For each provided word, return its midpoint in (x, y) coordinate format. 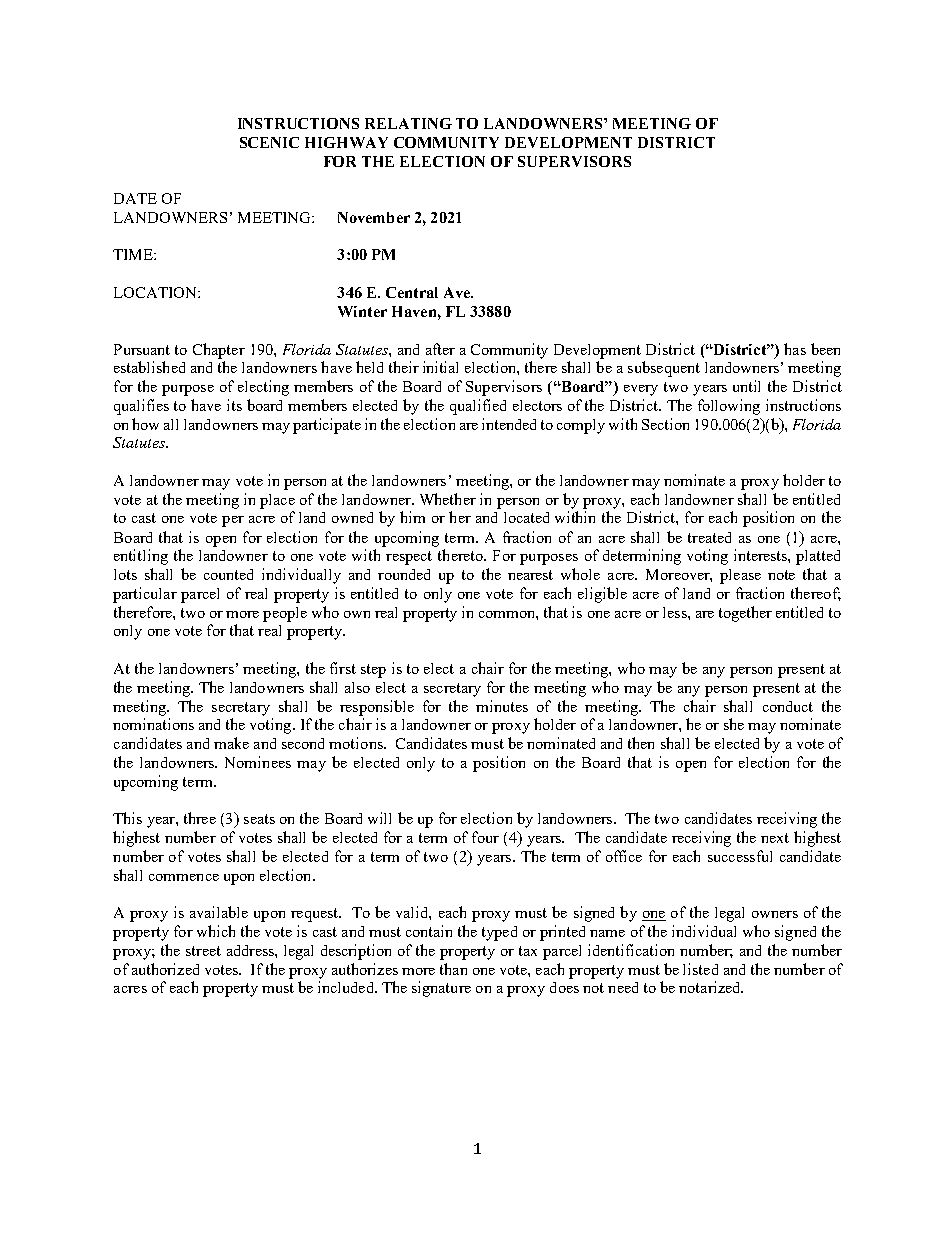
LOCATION (156, 292)
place (277, 501)
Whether (448, 499)
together (745, 614)
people (285, 614)
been (825, 349)
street (203, 951)
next (775, 838)
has (795, 349)
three (200, 818)
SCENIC (269, 142)
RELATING (408, 123)
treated (709, 537)
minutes (502, 706)
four (485, 837)
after (440, 349)
